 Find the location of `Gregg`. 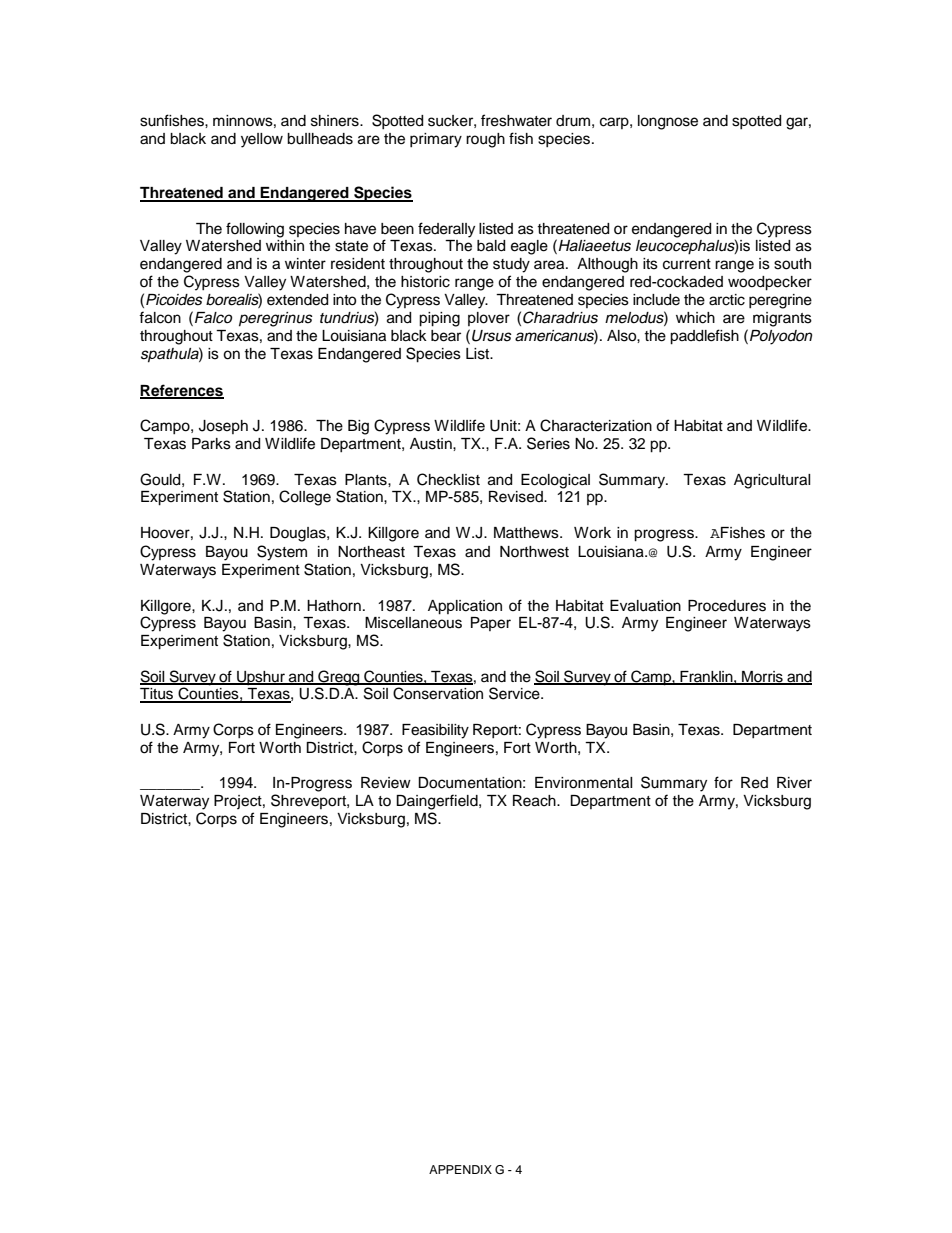

Gregg is located at coordinates (339, 679).
